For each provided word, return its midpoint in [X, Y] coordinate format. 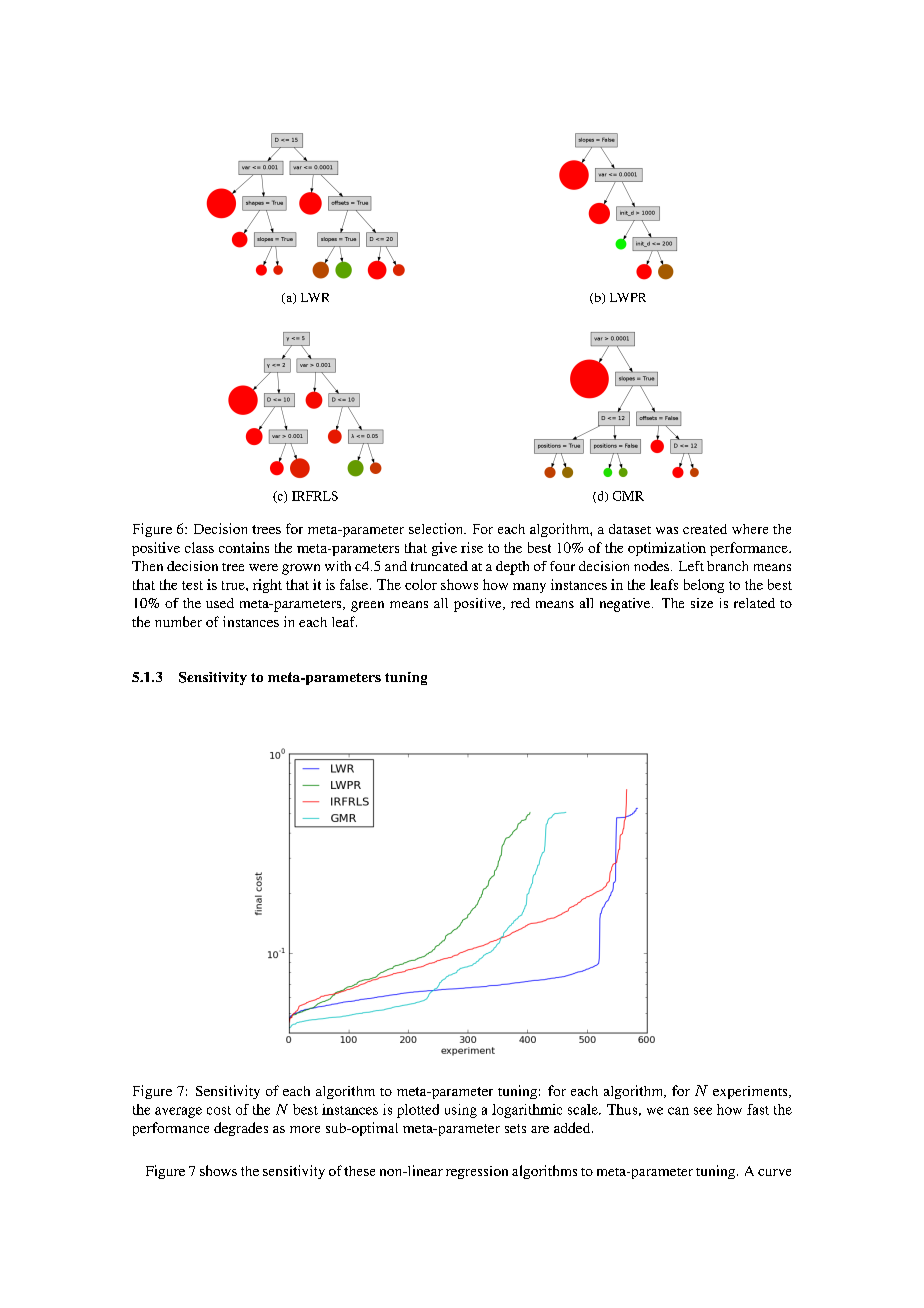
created [705, 529]
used [220, 603]
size [702, 603]
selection [437, 528]
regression [477, 1172]
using [461, 1111]
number [178, 621]
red [520, 603]
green [367, 606]
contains [244, 547]
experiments [751, 1092]
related [754, 603]
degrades [241, 1129]
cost [219, 1110]
